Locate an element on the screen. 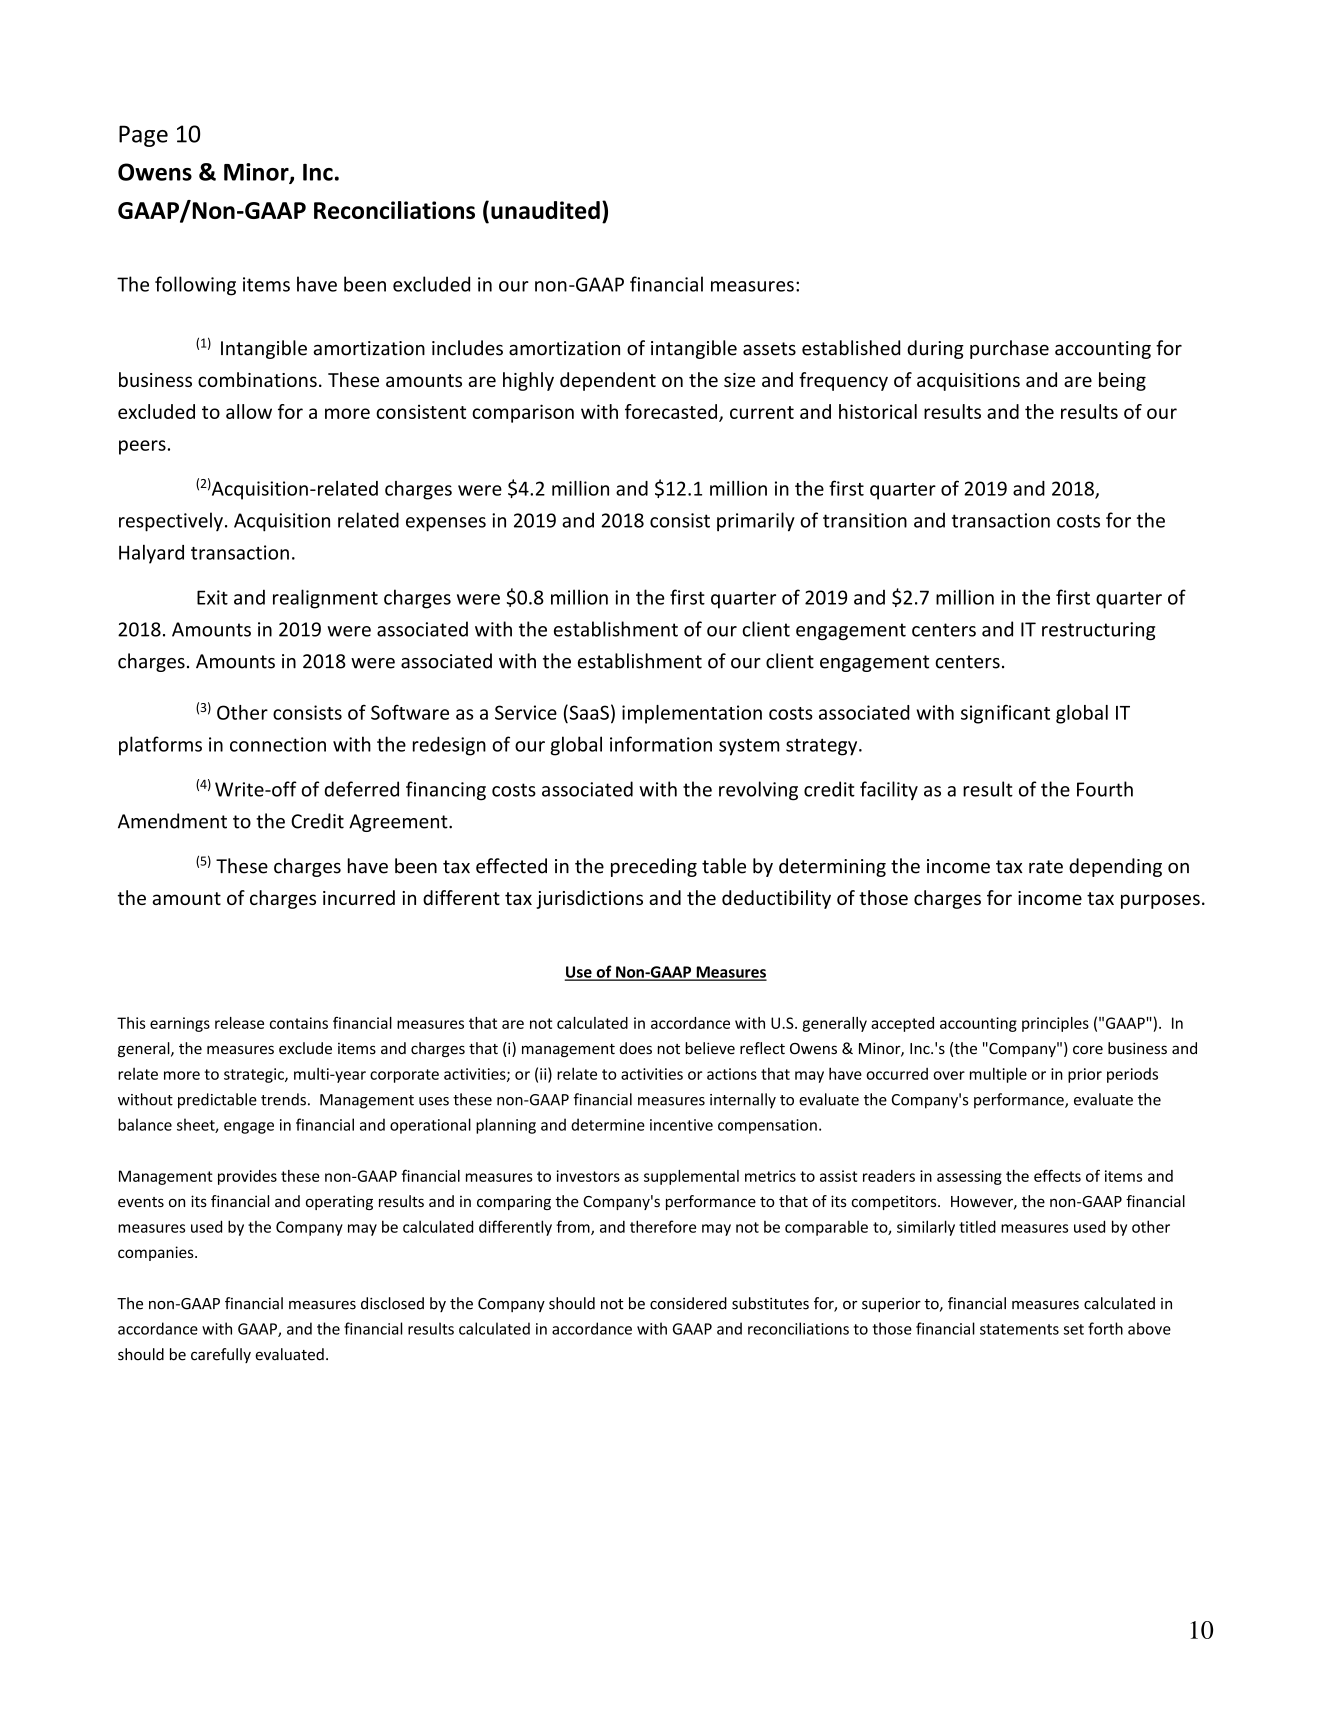 The image size is (1331, 1723). purchase is located at coordinates (1009, 349).
